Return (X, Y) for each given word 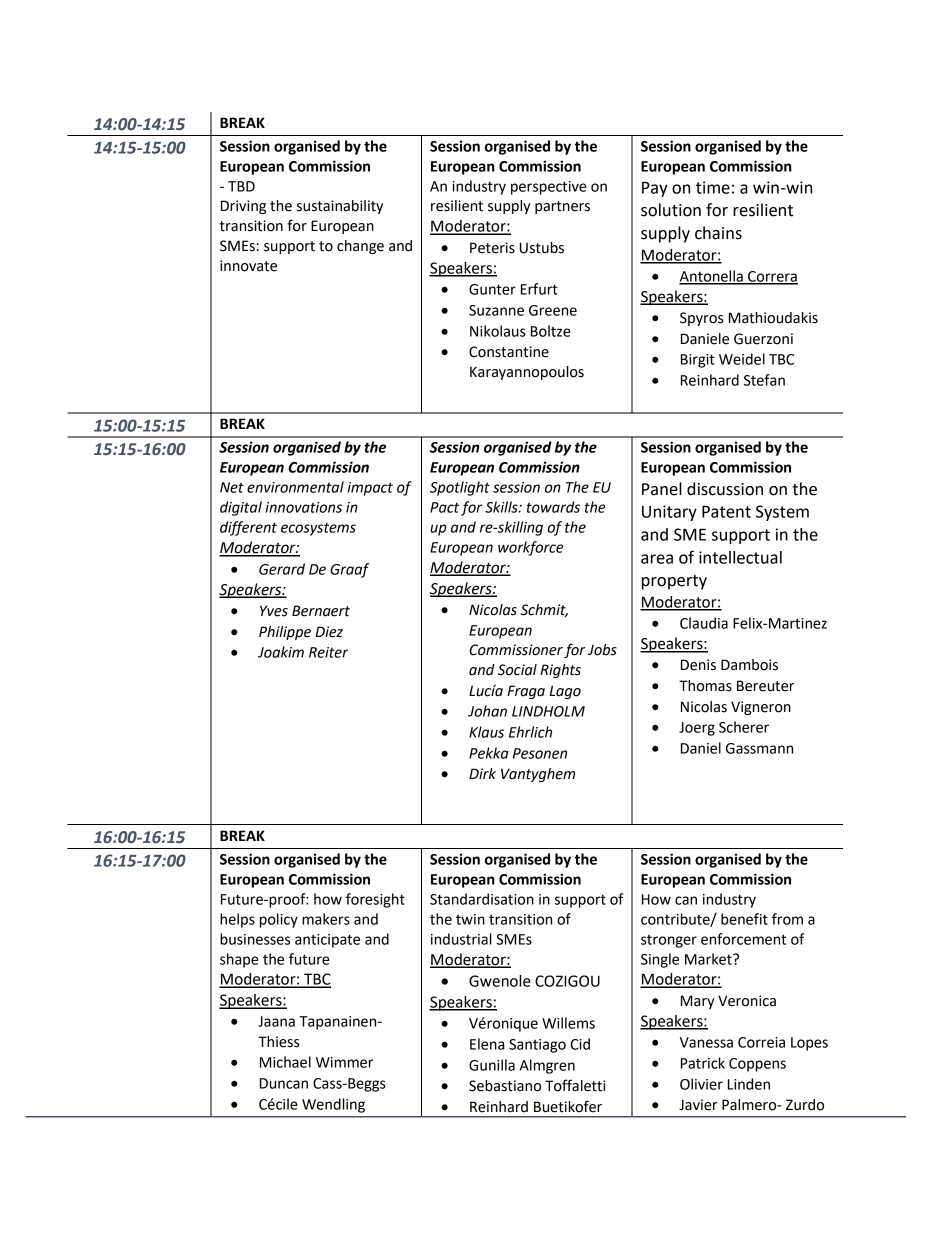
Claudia (704, 623)
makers (326, 919)
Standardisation (482, 899)
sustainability (340, 207)
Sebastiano (505, 1086)
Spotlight (460, 488)
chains (718, 233)
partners (562, 207)
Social (517, 670)
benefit (744, 919)
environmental (295, 487)
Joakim (281, 652)
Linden (749, 1084)
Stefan (764, 380)
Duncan (284, 1083)
